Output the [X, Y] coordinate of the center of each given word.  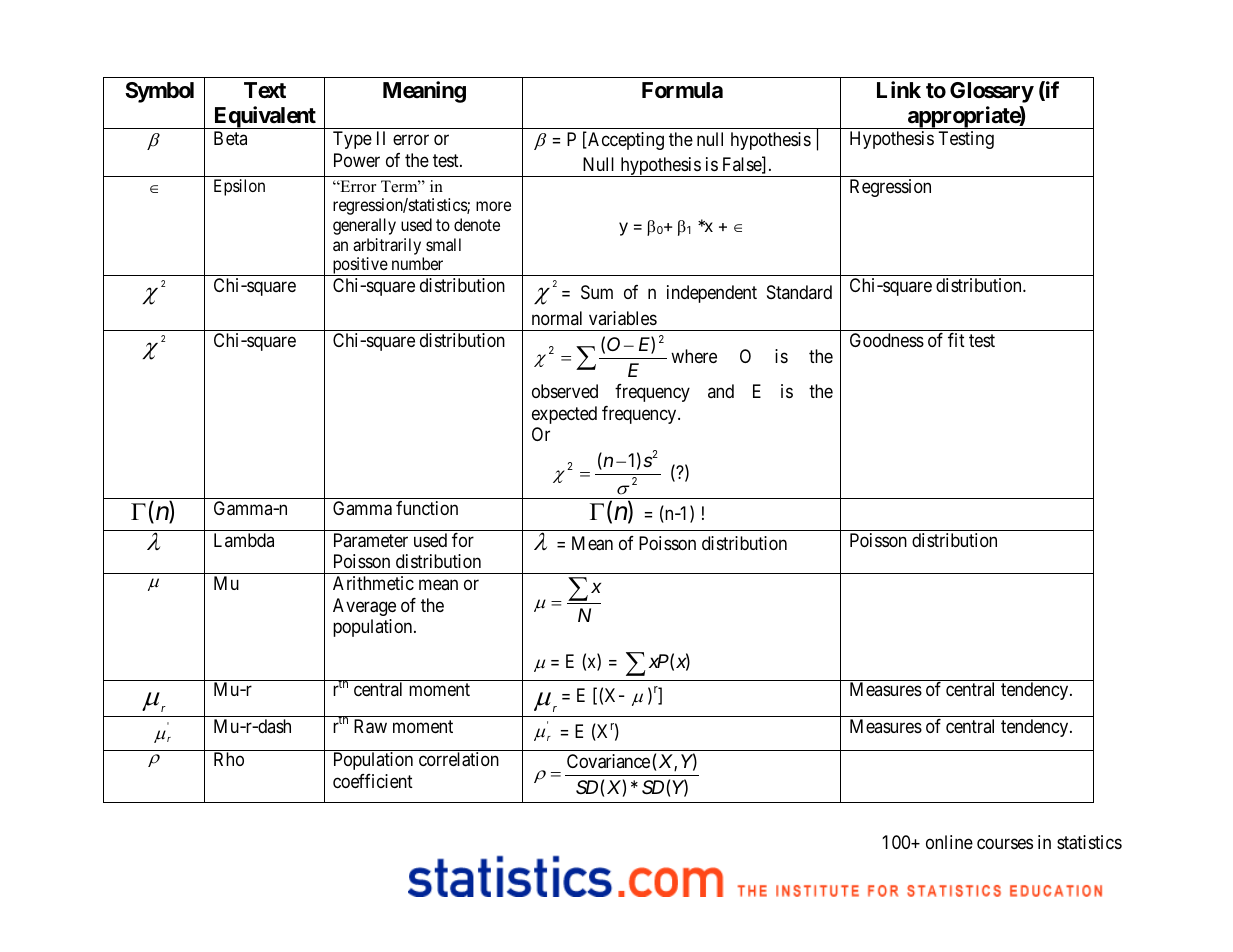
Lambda [244, 540]
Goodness [887, 340]
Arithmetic [373, 583]
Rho [229, 759]
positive [359, 266]
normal [557, 318]
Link [899, 89]
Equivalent [264, 117]
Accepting [625, 141]
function [427, 508]
